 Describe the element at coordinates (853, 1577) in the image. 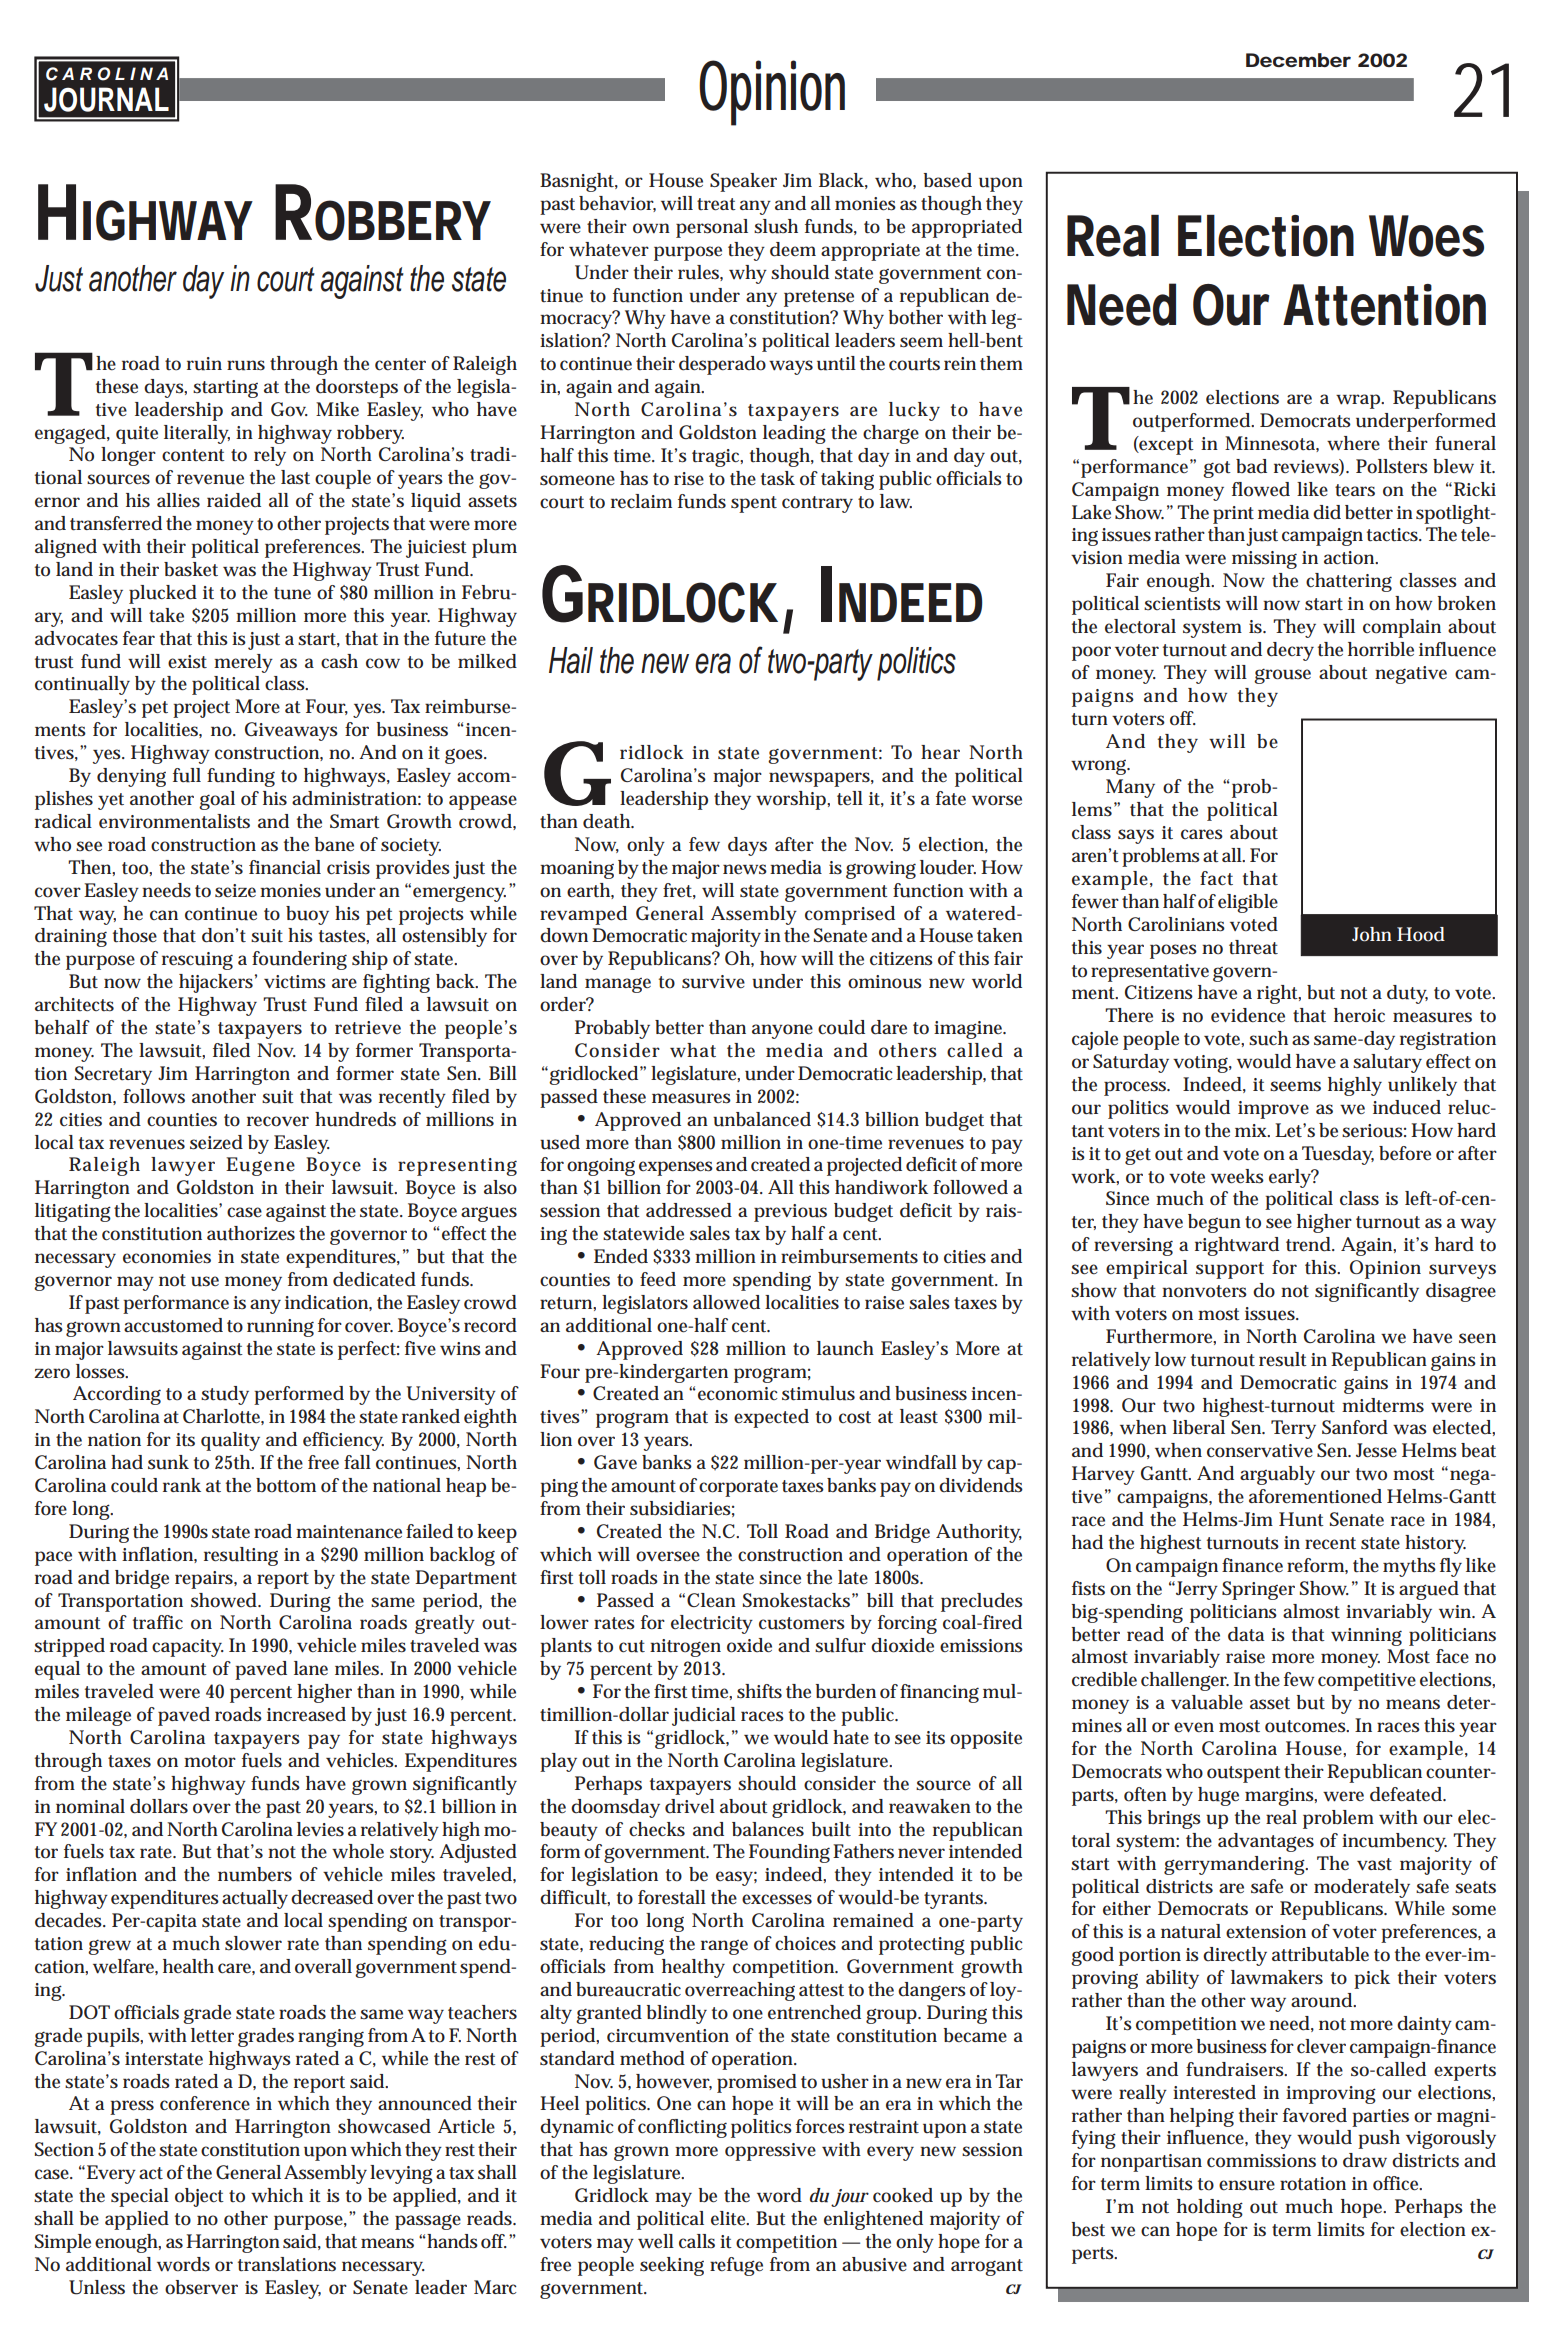

I see `late` at that location.
